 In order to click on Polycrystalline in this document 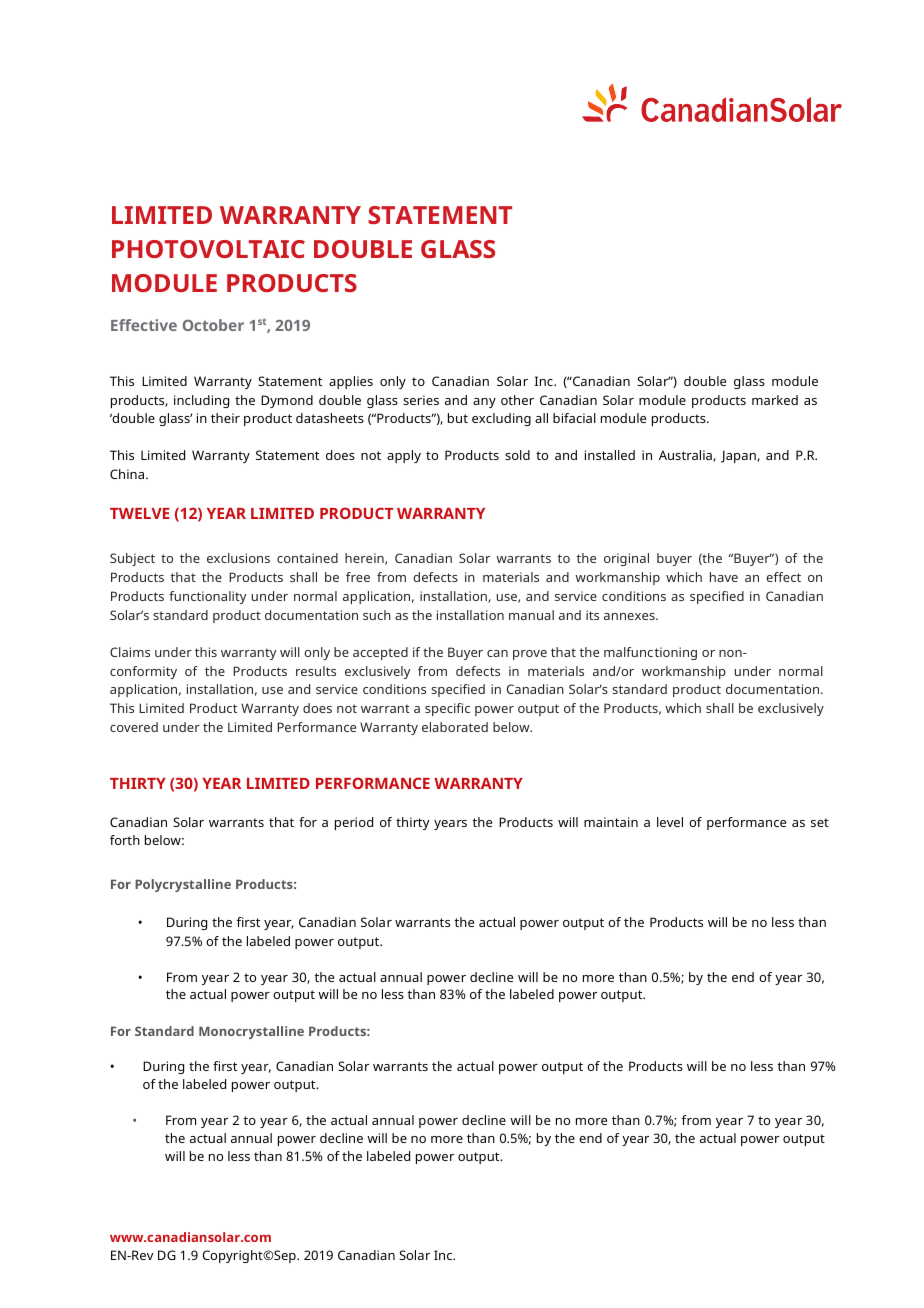, I will do `click(183, 885)`.
